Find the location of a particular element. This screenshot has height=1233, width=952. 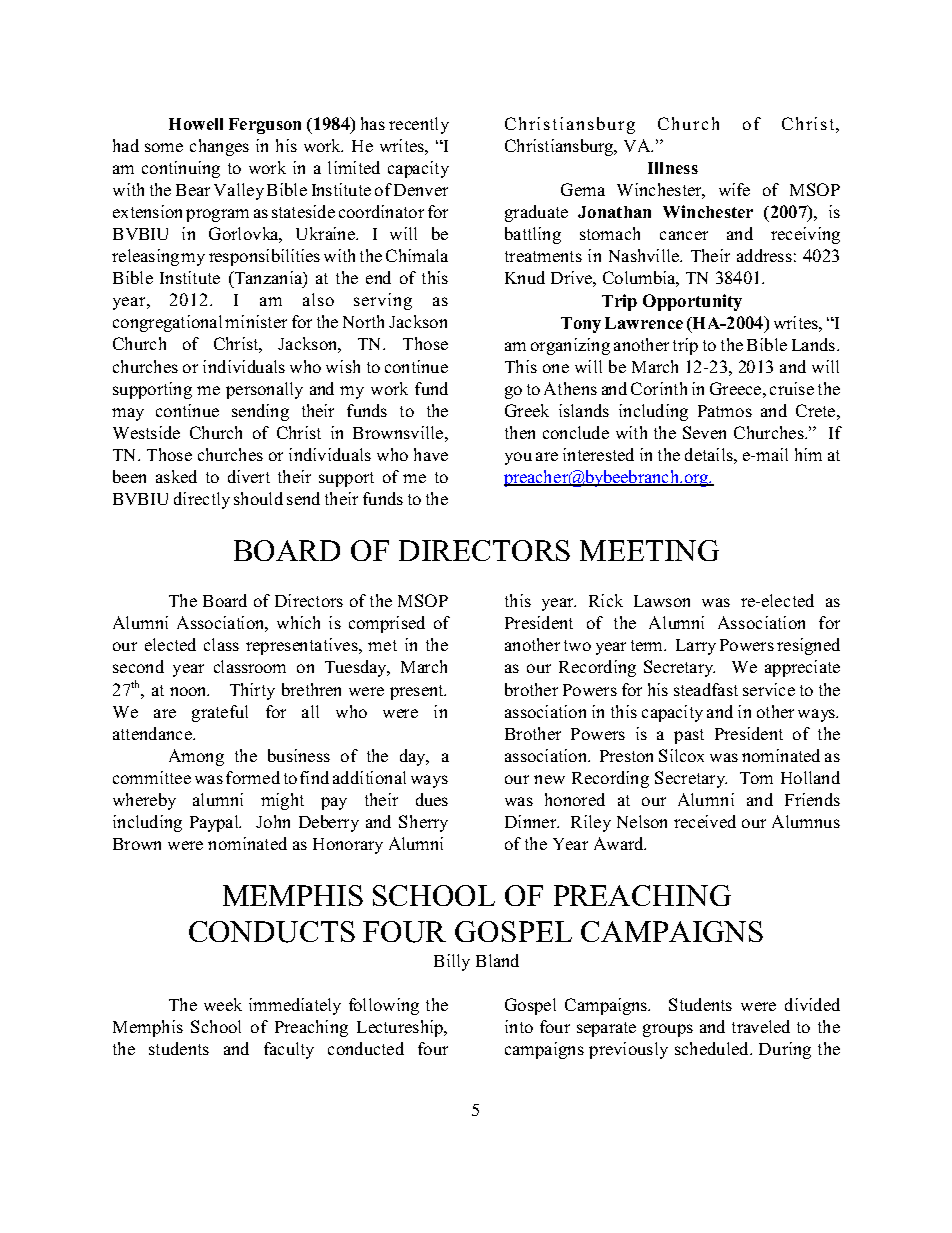

received is located at coordinates (705, 821).
